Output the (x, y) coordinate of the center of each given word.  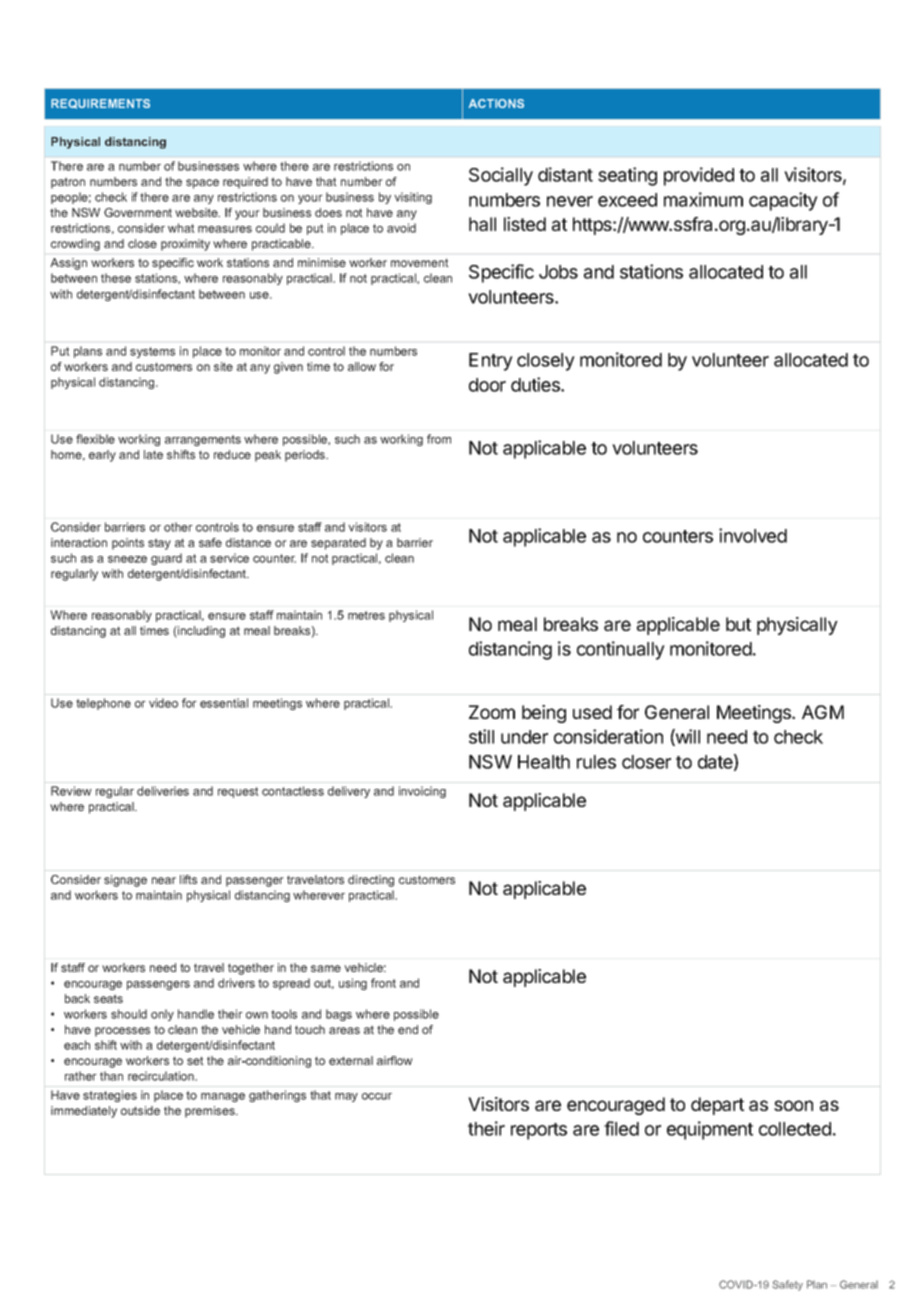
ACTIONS (496, 103)
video (163, 703)
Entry (491, 362)
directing (371, 881)
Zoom (492, 712)
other (178, 527)
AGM (823, 712)
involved (753, 535)
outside (140, 1110)
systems (152, 352)
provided (699, 176)
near (164, 880)
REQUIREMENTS (100, 104)
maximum (703, 199)
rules (596, 762)
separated (338, 544)
